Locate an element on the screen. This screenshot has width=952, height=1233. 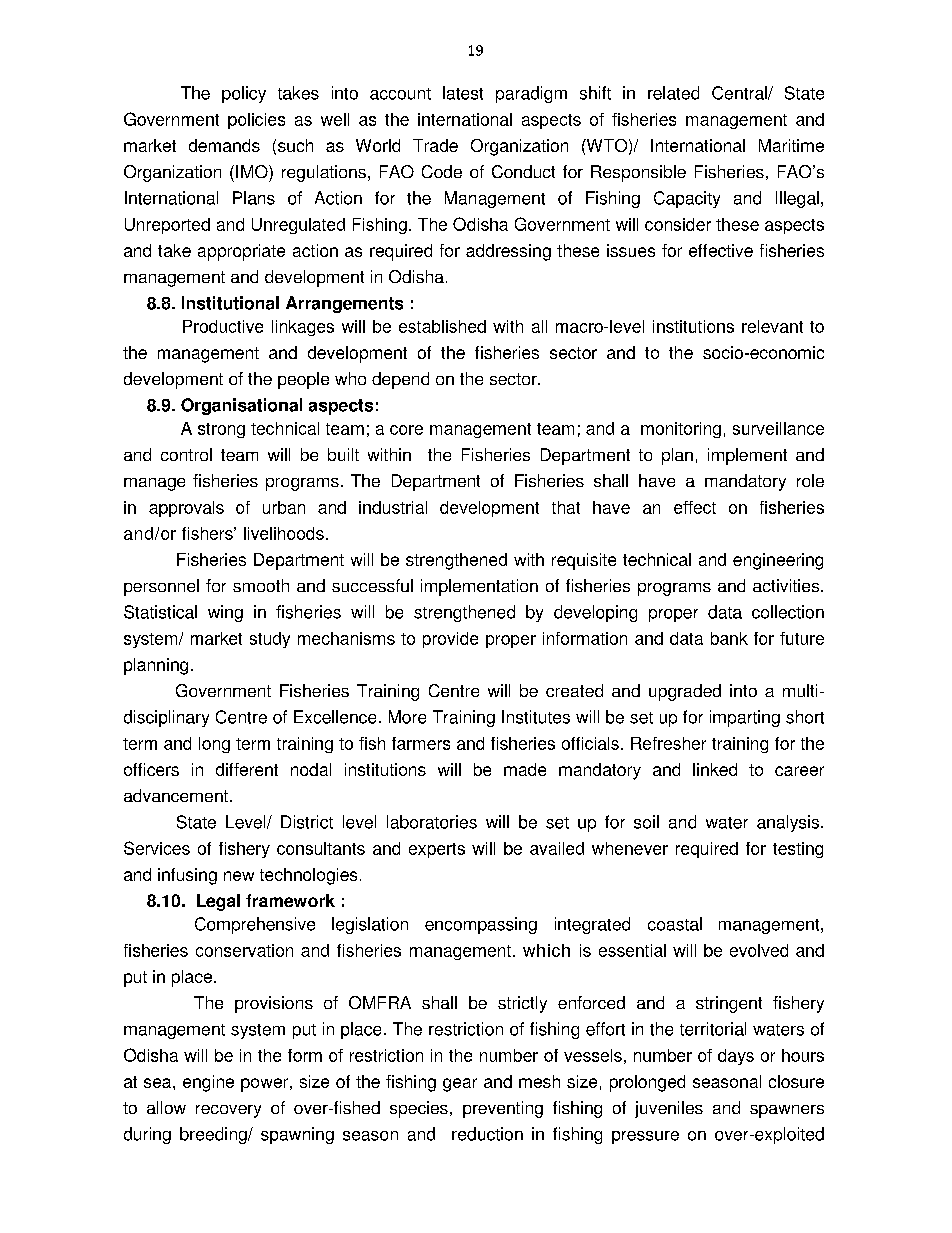
breeding is located at coordinates (214, 1135).
